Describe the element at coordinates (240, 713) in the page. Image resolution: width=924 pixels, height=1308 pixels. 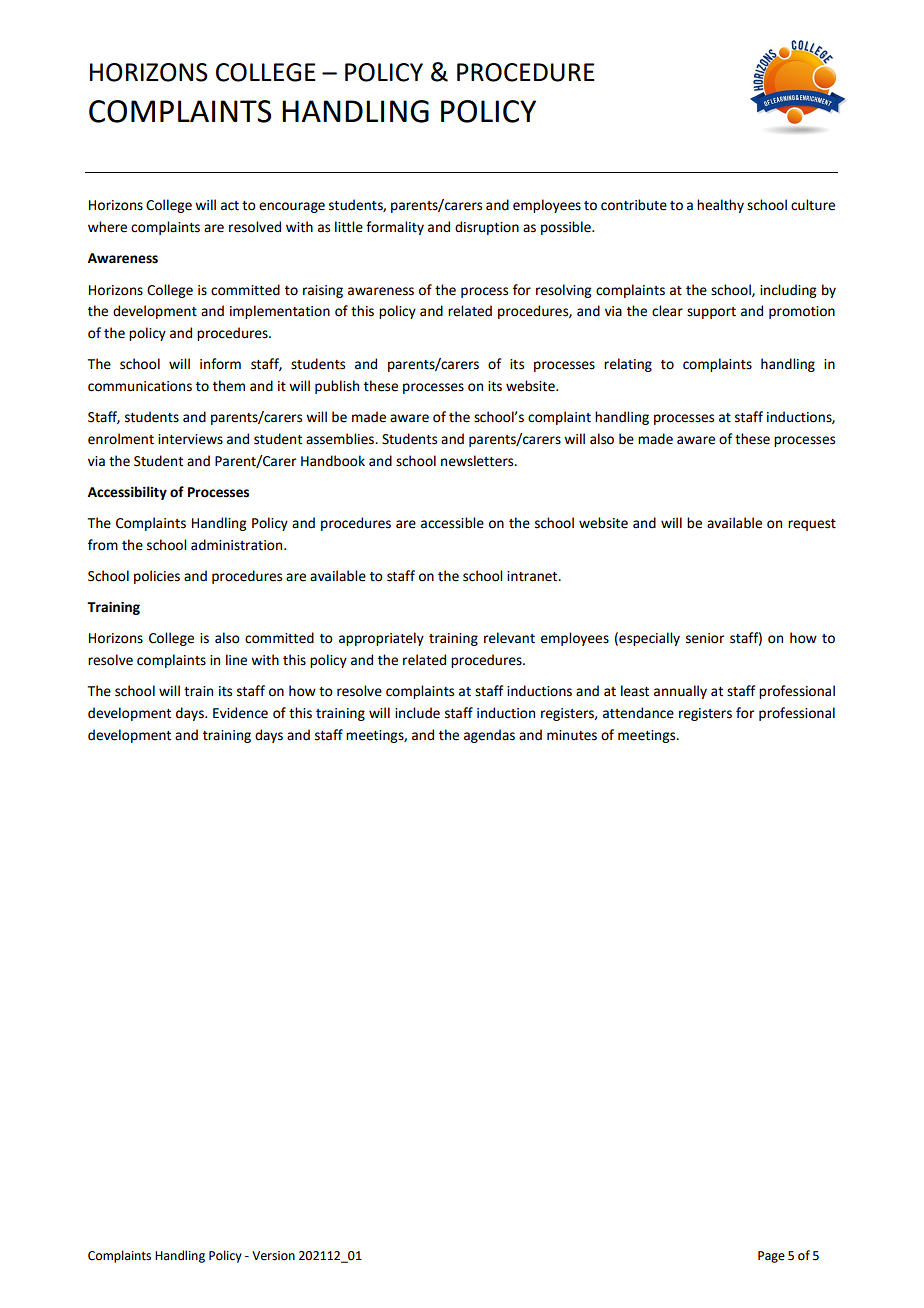
I see `Evidence` at that location.
